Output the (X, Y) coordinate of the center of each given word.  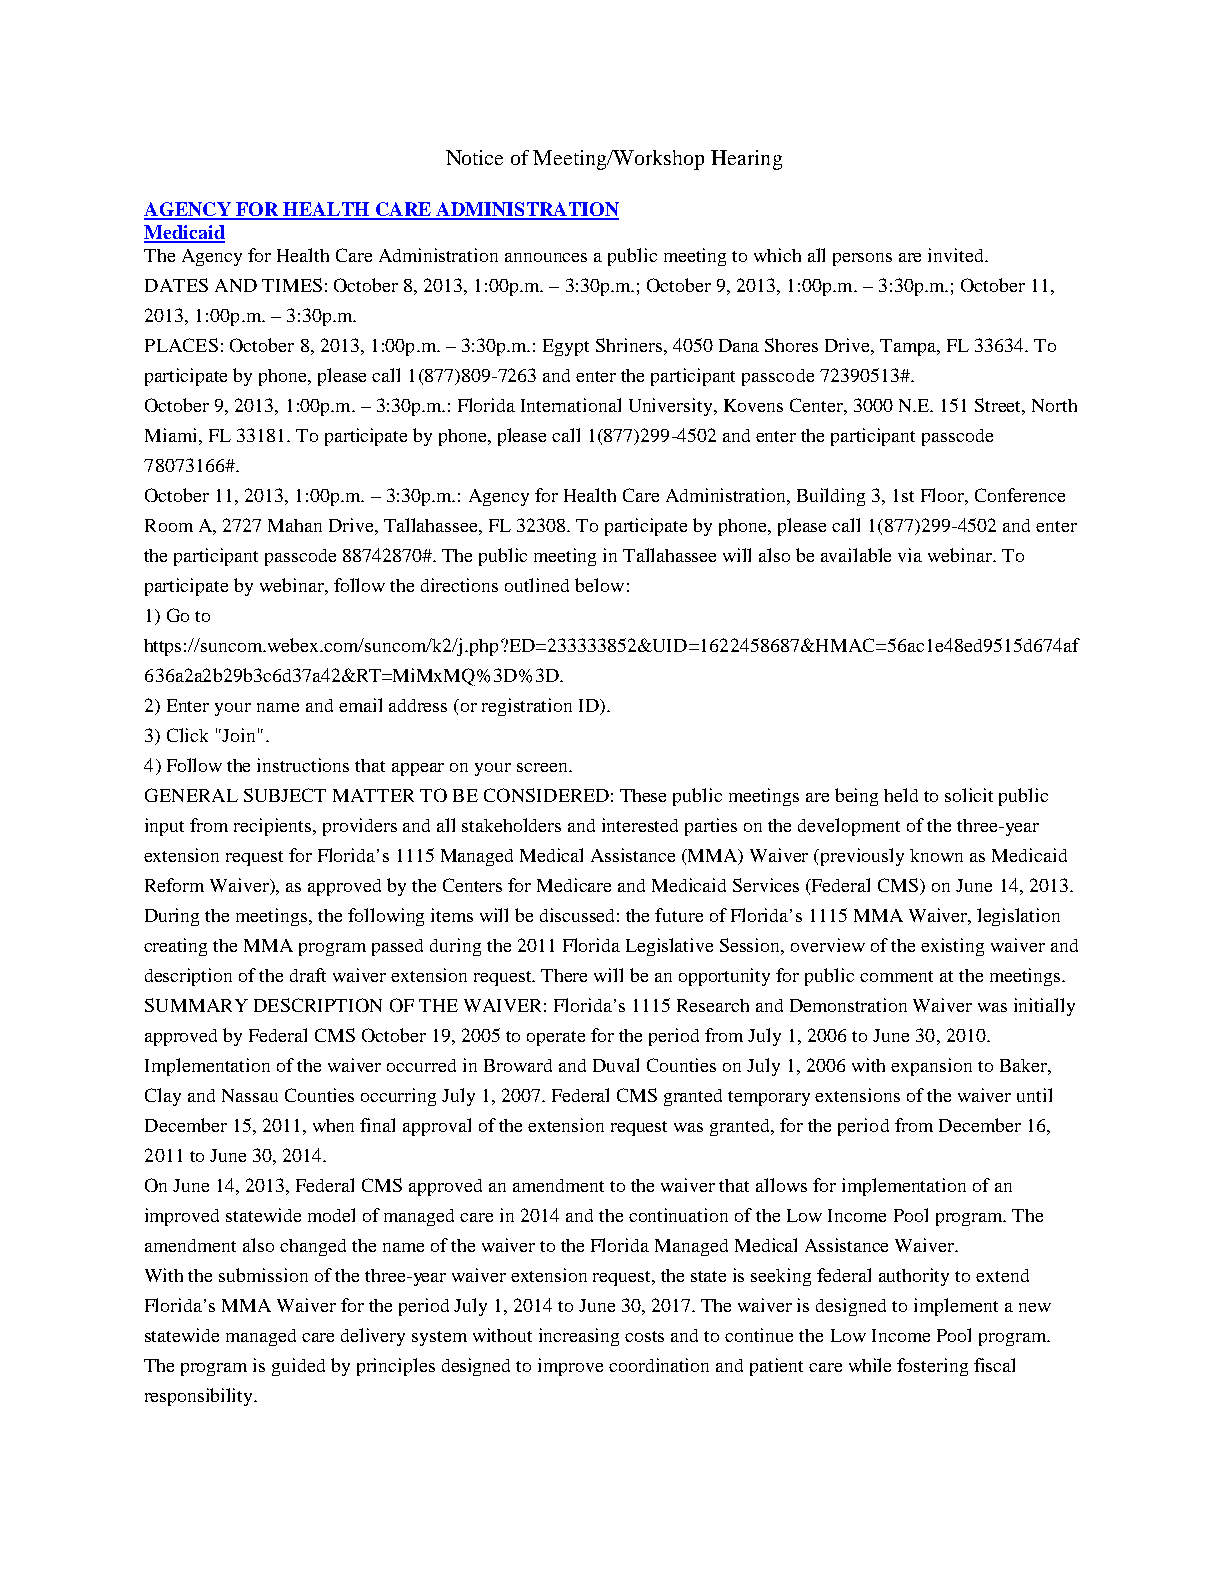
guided (298, 1367)
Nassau (250, 1095)
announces (546, 257)
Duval (616, 1065)
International (571, 405)
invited (957, 255)
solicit (969, 795)
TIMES (292, 285)
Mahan (295, 525)
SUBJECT (285, 795)
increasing (579, 1337)
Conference (1020, 495)
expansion (931, 1067)
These (643, 795)
